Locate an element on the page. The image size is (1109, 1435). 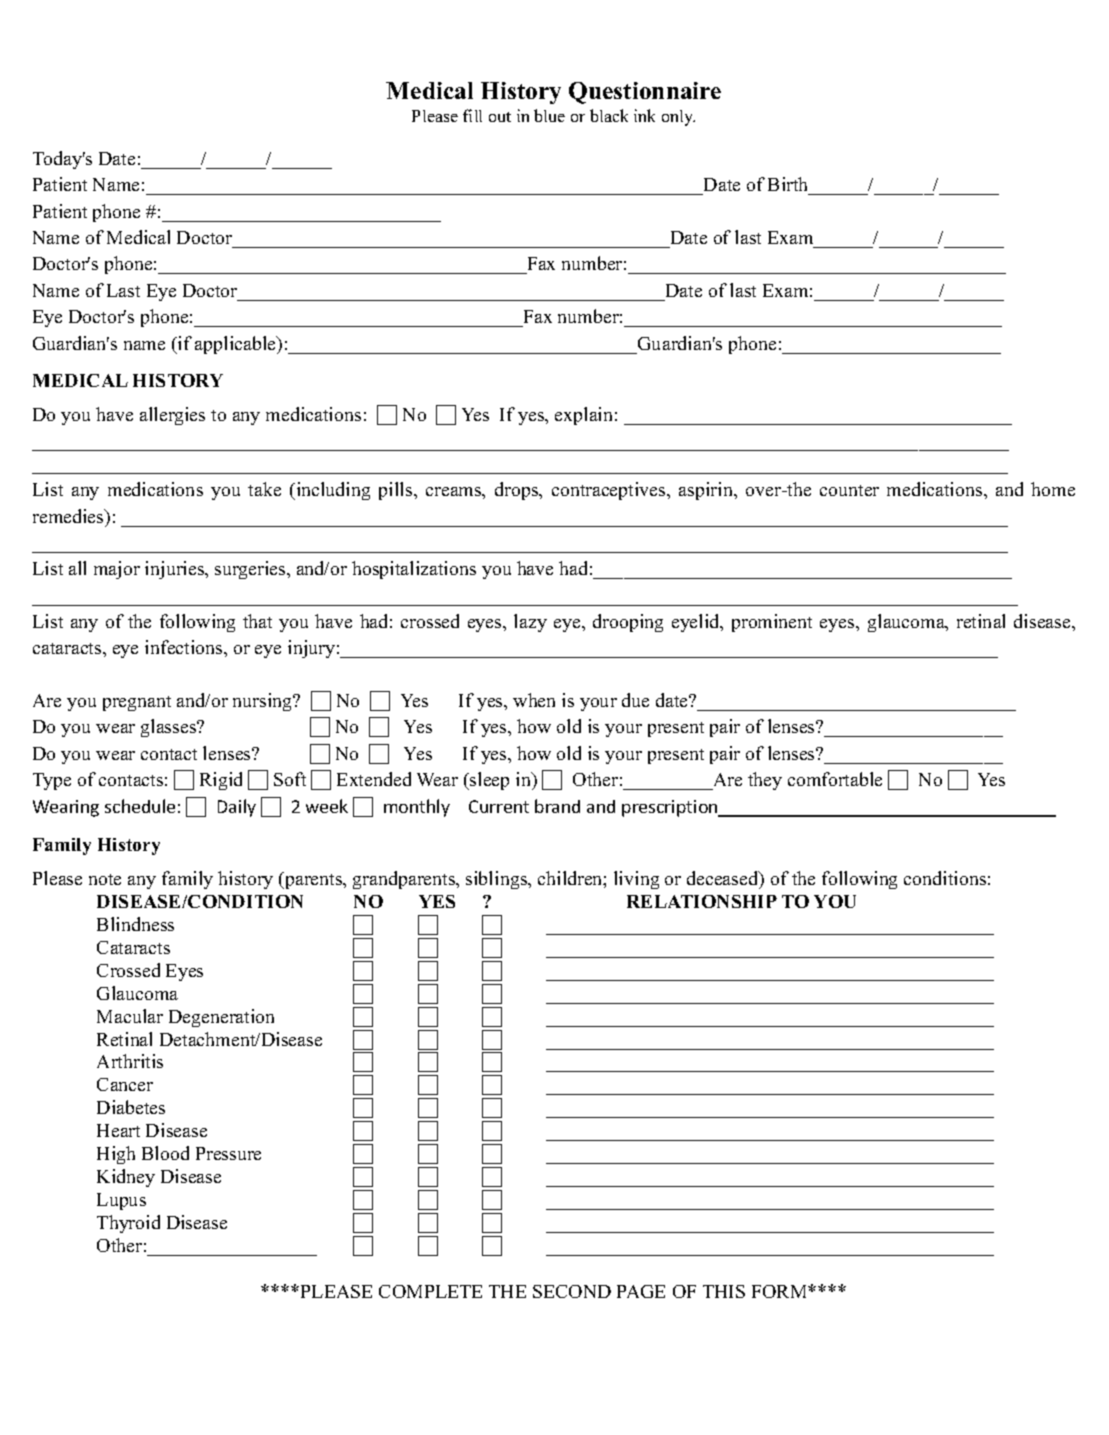
only is located at coordinates (678, 118).
